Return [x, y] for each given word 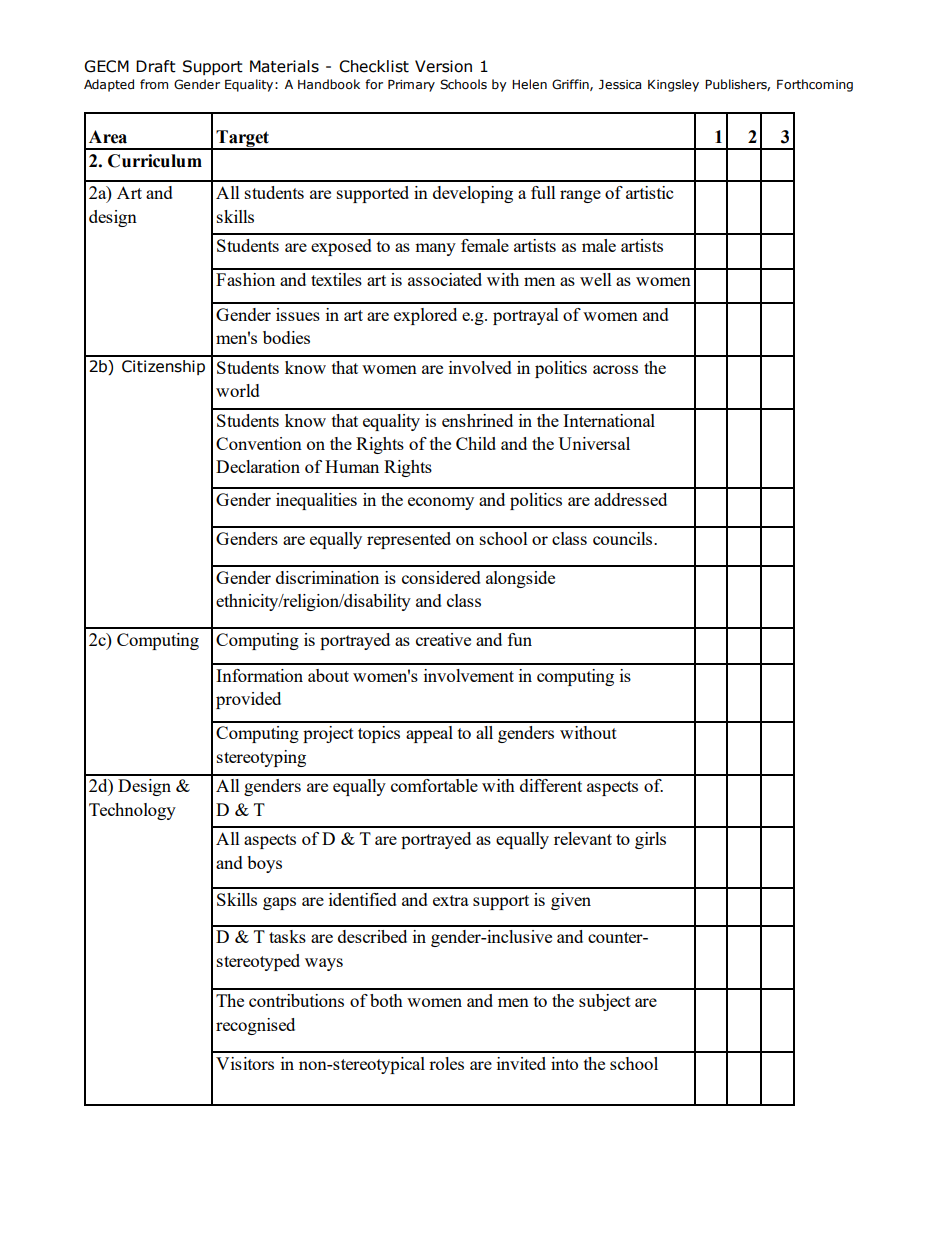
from [154, 84]
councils [624, 538]
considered [441, 577]
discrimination [327, 577]
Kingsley [673, 85]
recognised [255, 1026]
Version [443, 66]
